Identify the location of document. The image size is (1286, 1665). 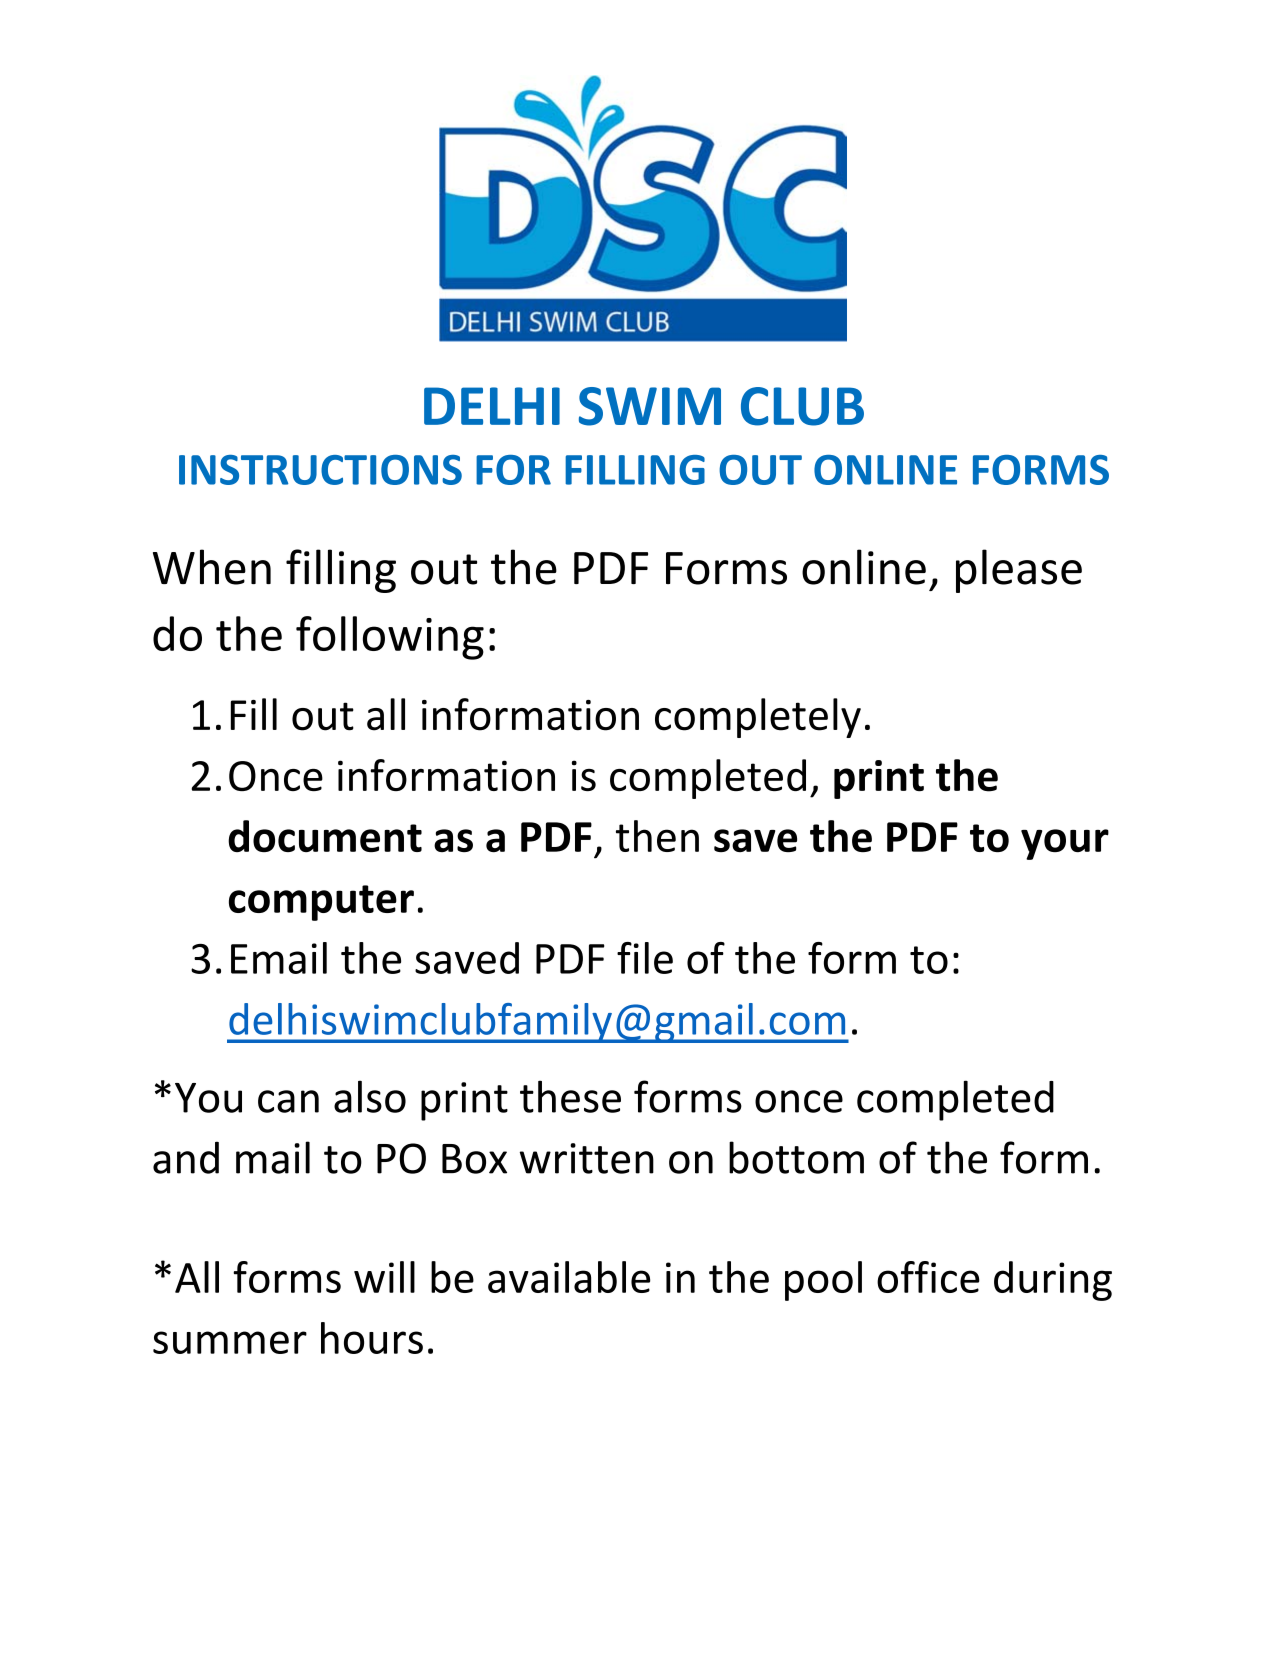
(325, 836).
